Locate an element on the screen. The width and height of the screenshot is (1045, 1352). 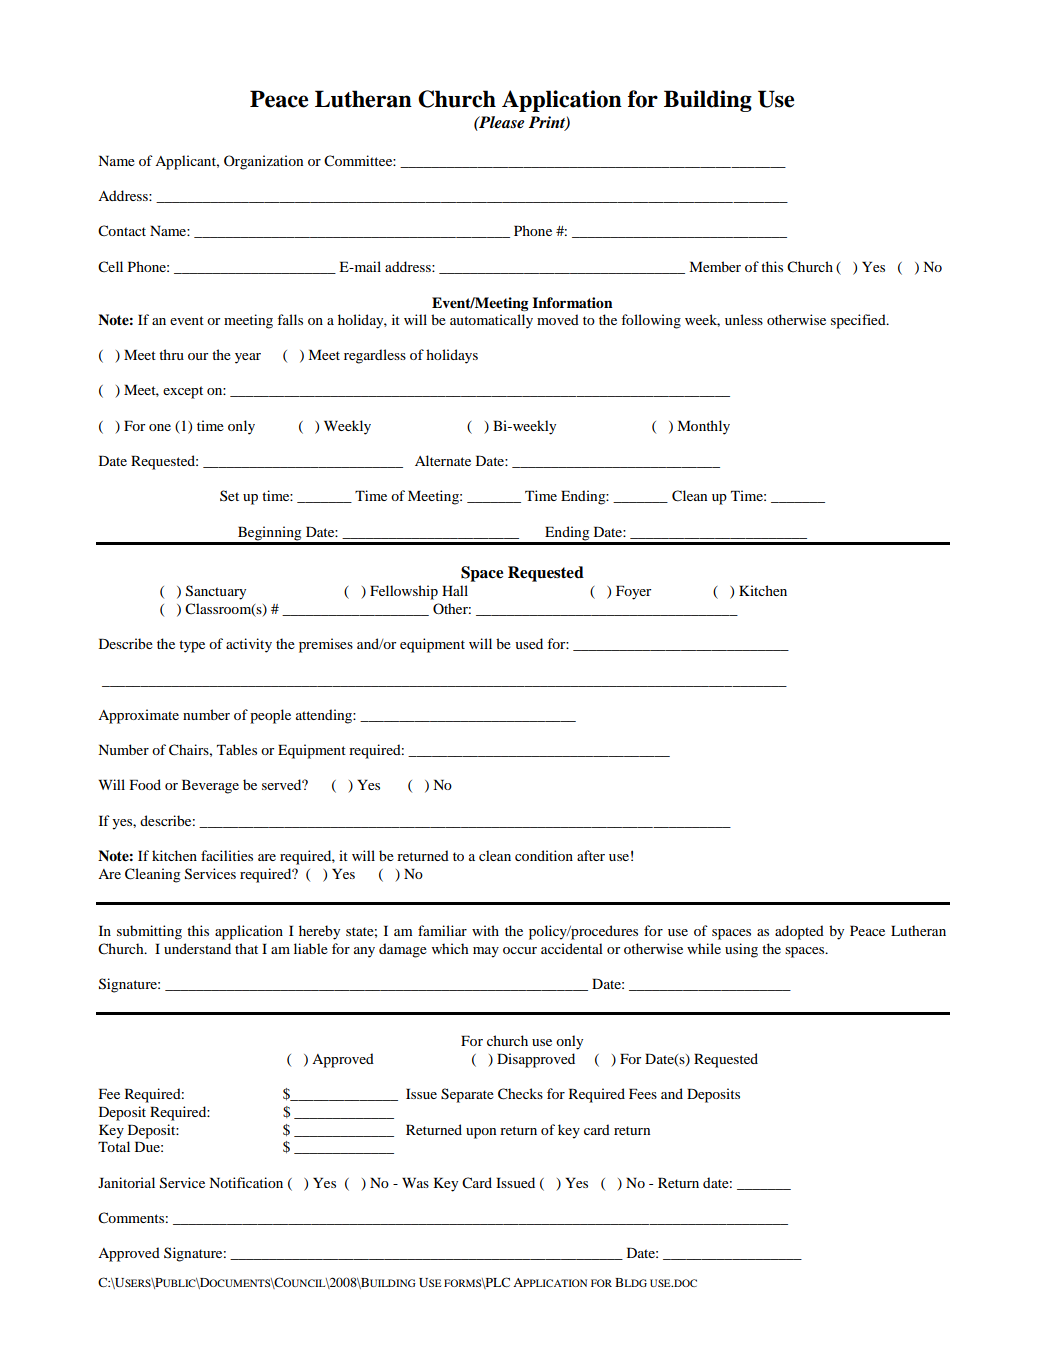
Member is located at coordinates (715, 266).
